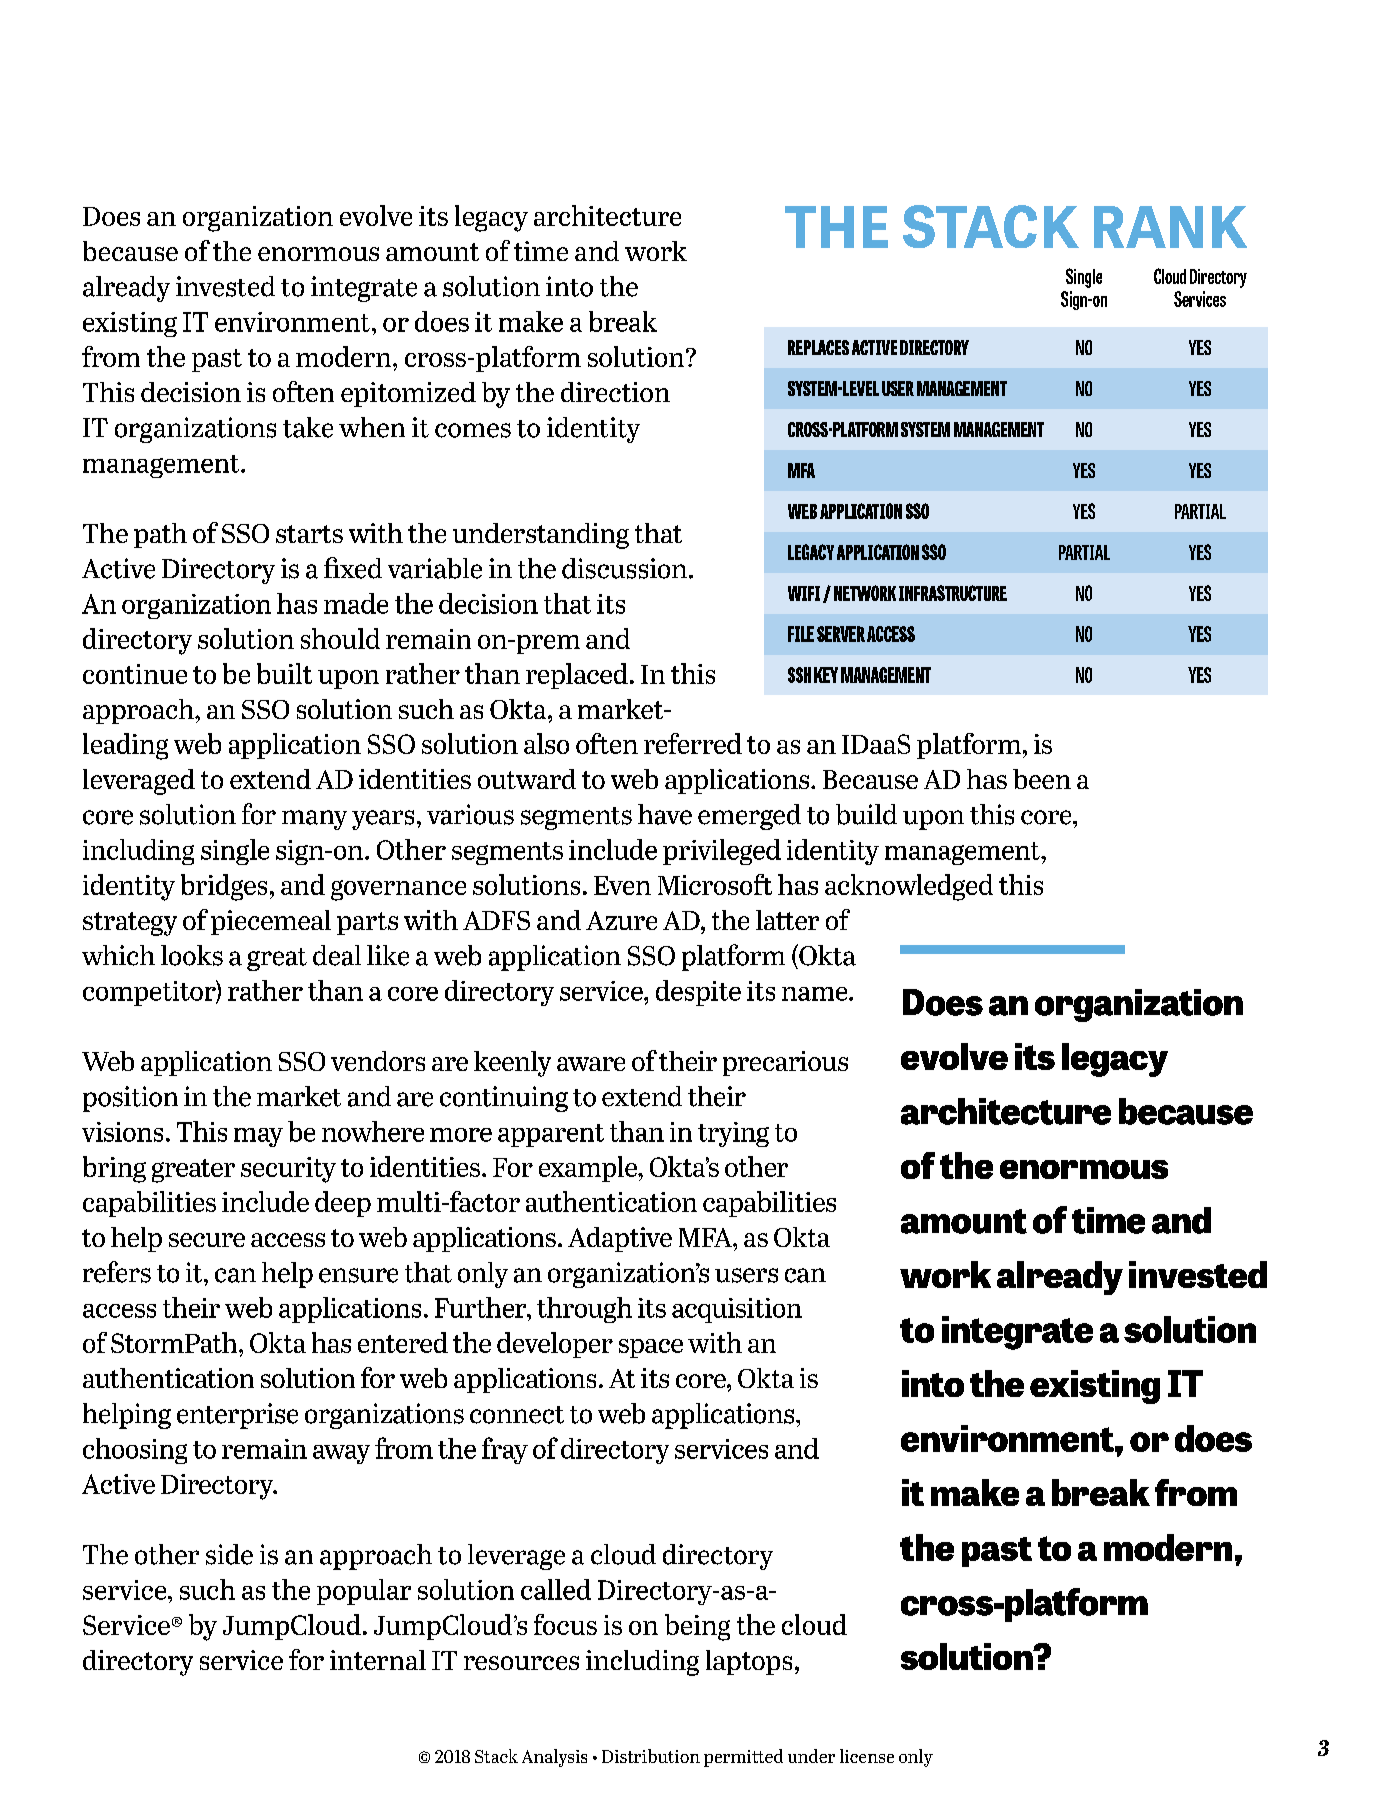  What do you see at coordinates (1170, 227) in the document?
I see `RANK` at bounding box center [1170, 227].
